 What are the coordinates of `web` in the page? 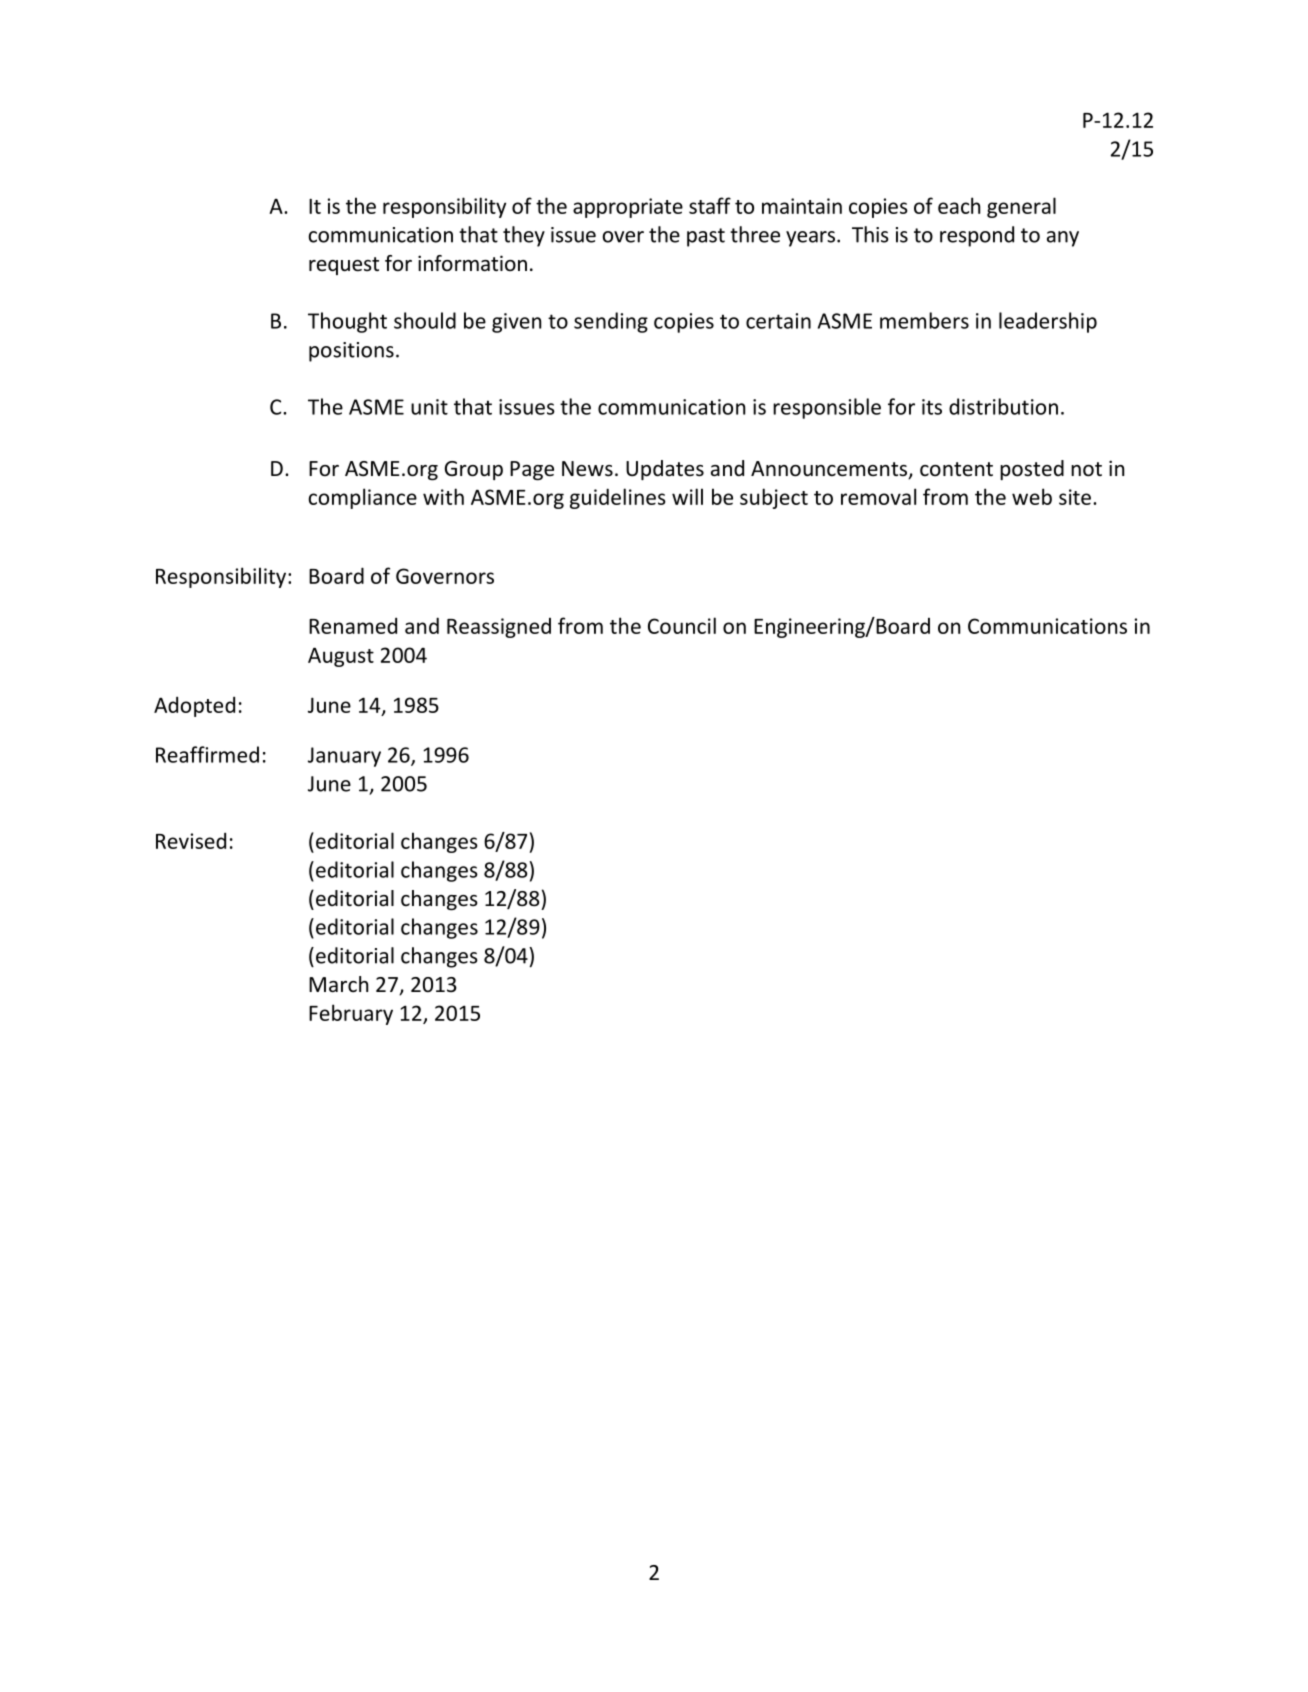 It's located at (1032, 496).
